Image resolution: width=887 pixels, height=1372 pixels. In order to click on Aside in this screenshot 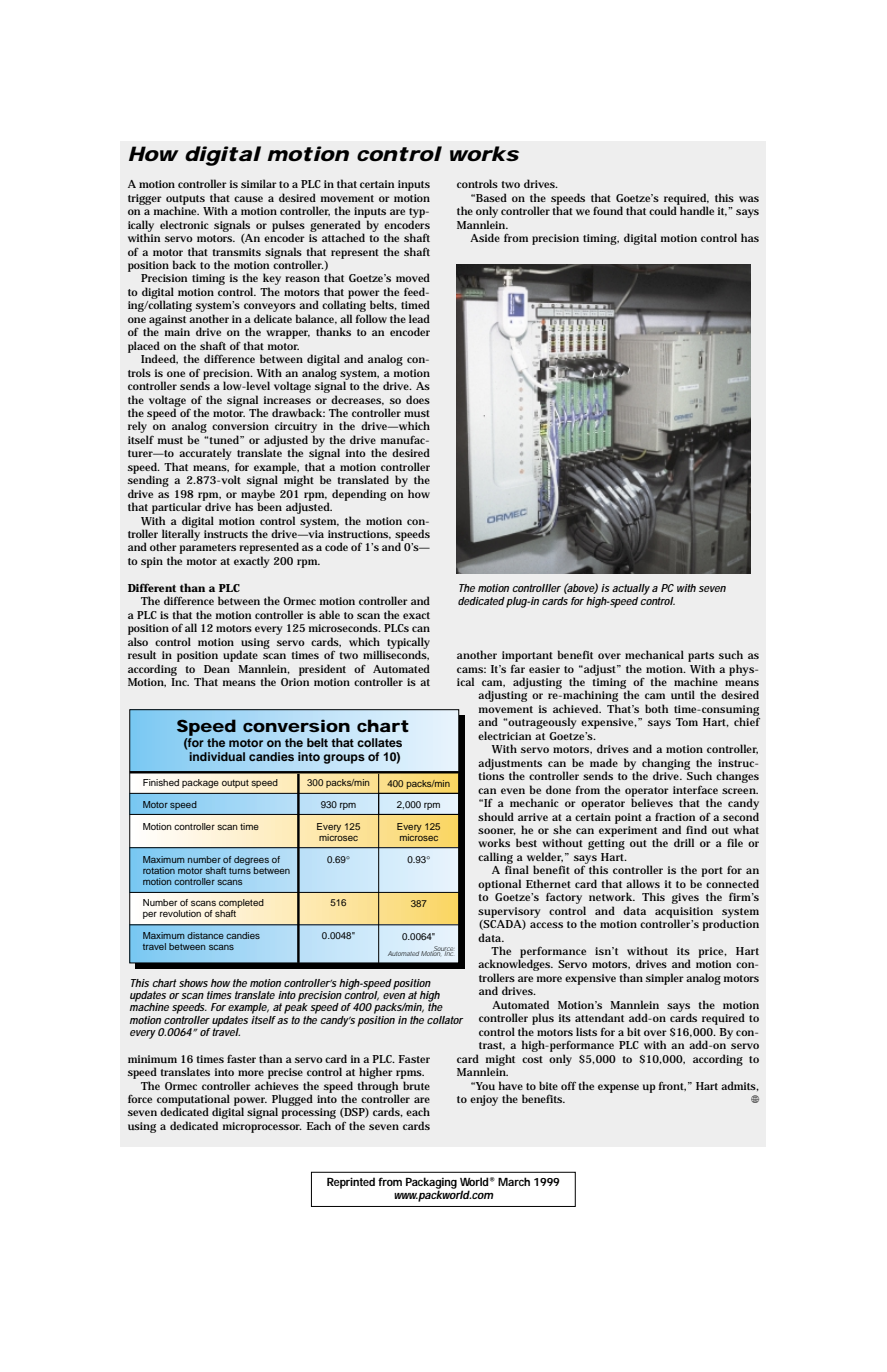, I will do `click(485, 237)`.
